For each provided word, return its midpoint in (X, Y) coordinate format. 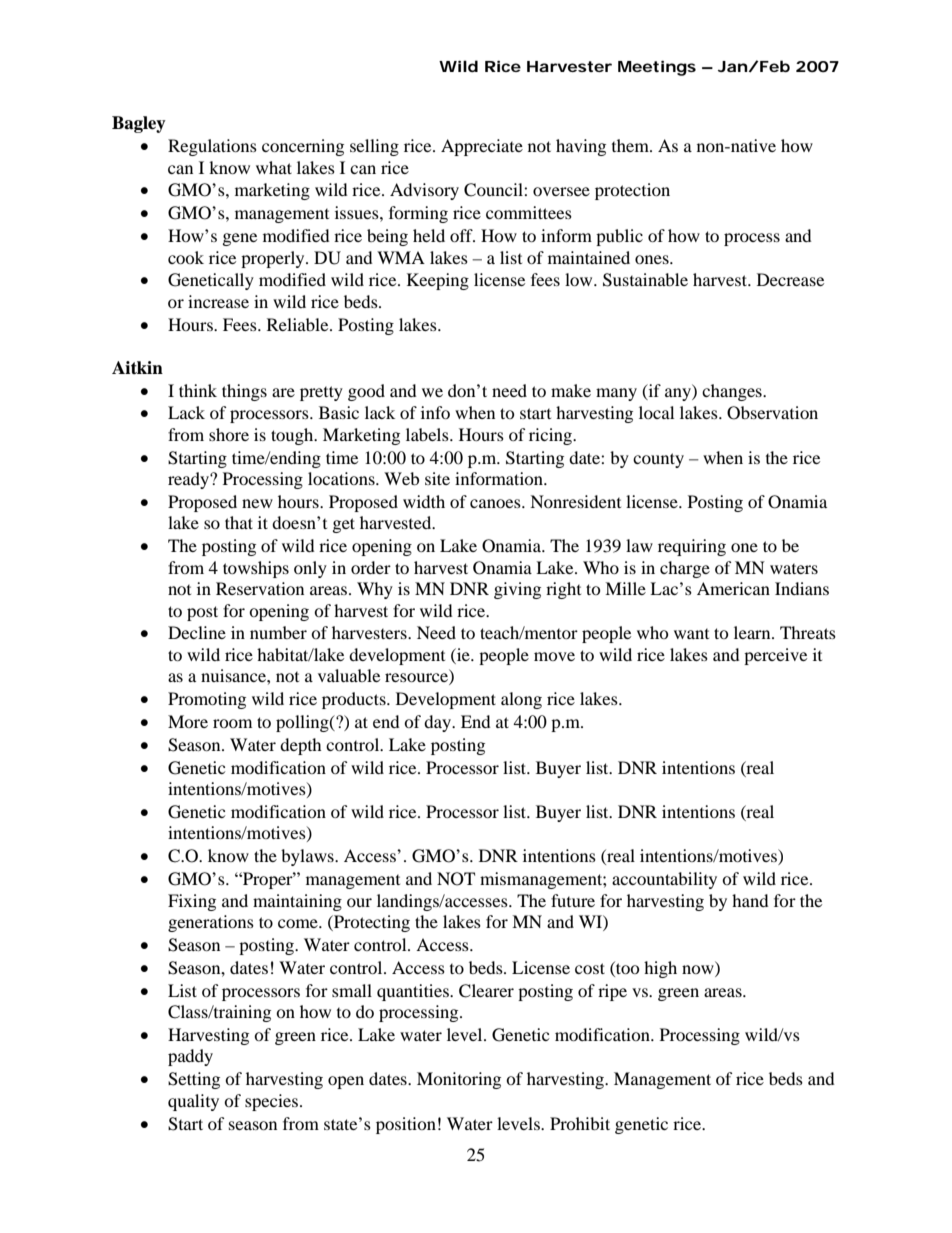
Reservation (260, 588)
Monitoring (459, 1080)
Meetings (657, 68)
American (733, 588)
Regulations (212, 147)
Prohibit (580, 1123)
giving (517, 590)
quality (193, 1102)
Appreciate (482, 147)
